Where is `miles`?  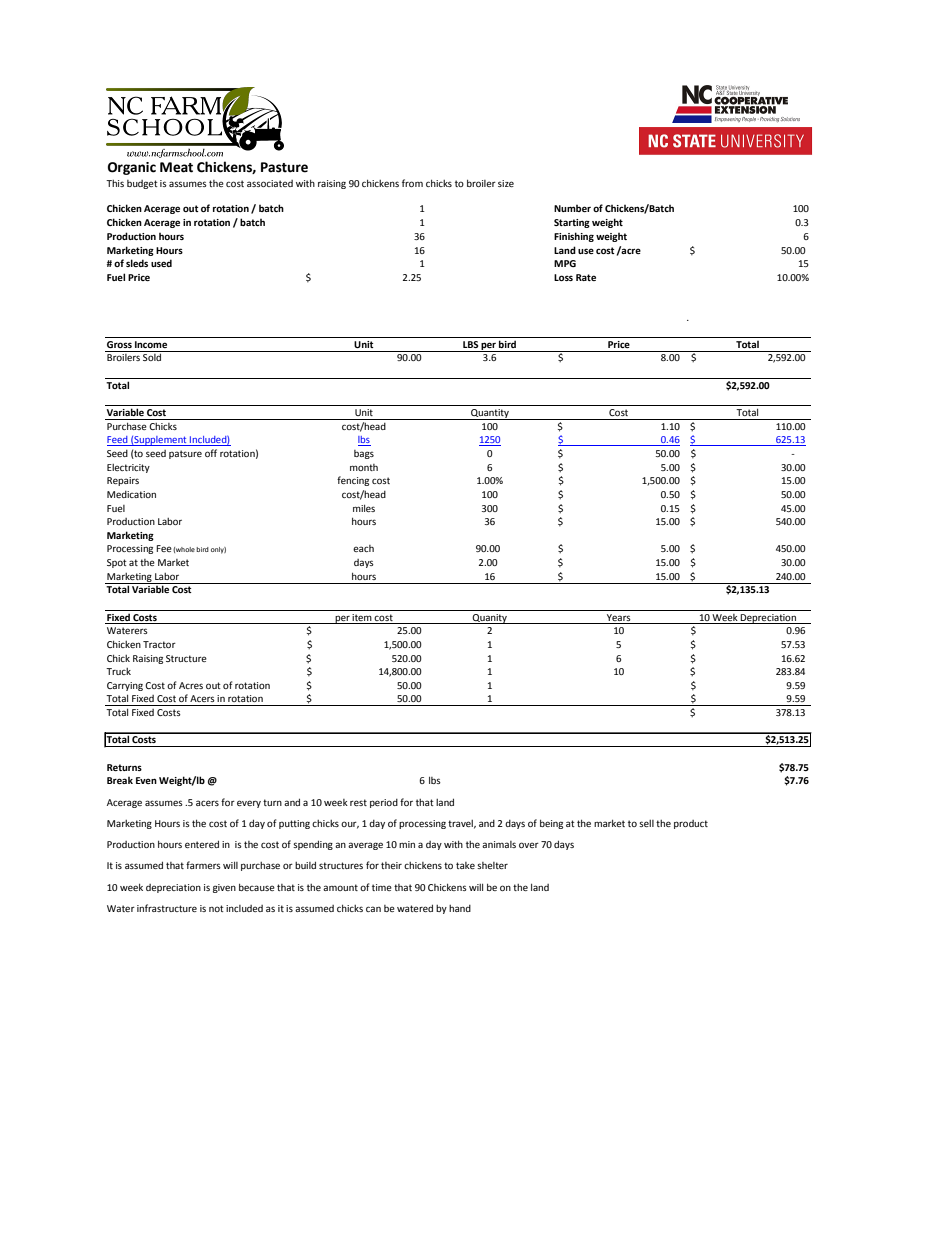 miles is located at coordinates (364, 508).
